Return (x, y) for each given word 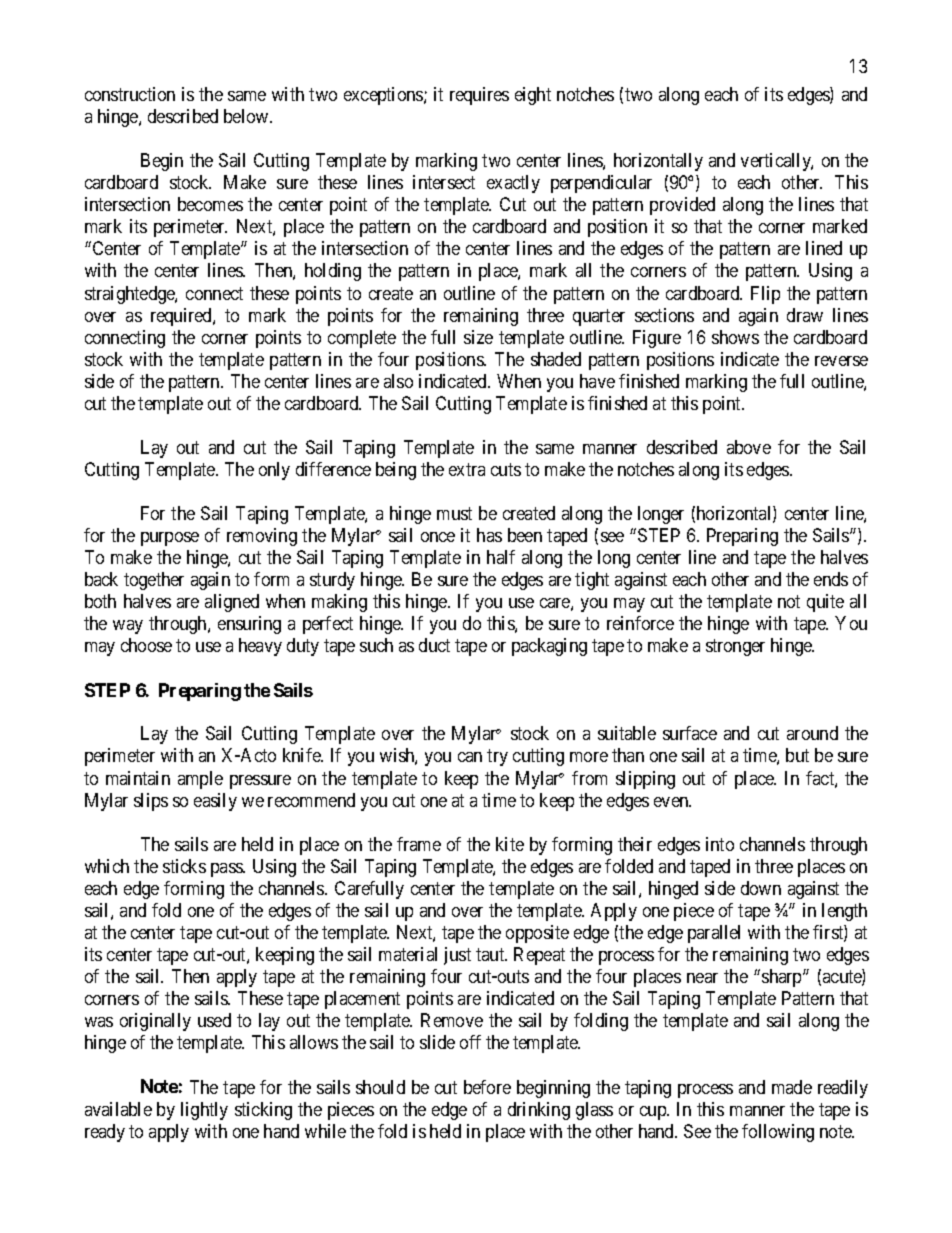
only (274, 471)
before (487, 1087)
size (478, 337)
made (792, 1087)
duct (434, 645)
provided (682, 206)
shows (735, 337)
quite (825, 603)
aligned (232, 603)
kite (510, 844)
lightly (204, 1111)
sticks (184, 866)
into (720, 844)
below (247, 116)
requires (479, 96)
